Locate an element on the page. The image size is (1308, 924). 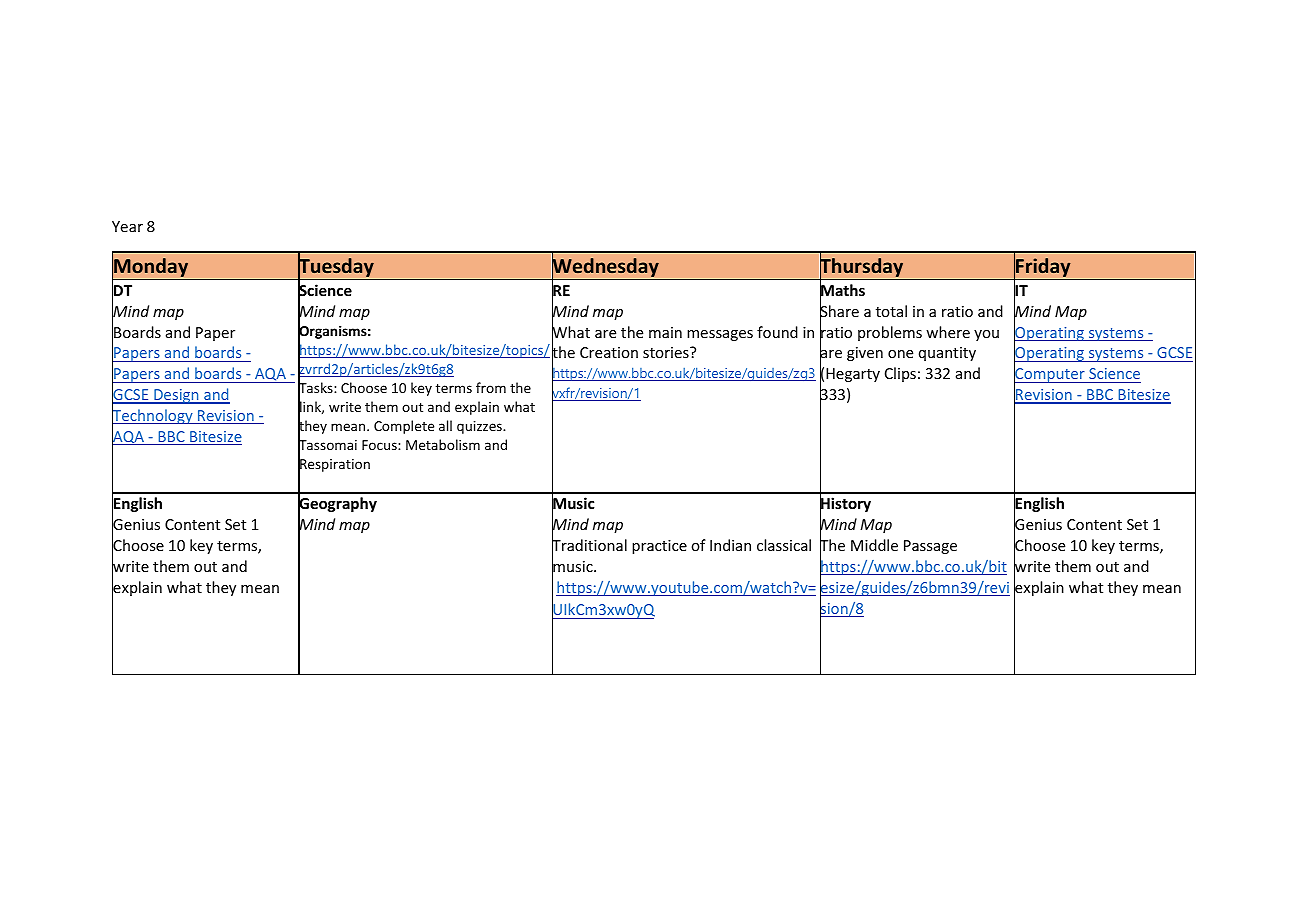
Thursday is located at coordinates (862, 268).
